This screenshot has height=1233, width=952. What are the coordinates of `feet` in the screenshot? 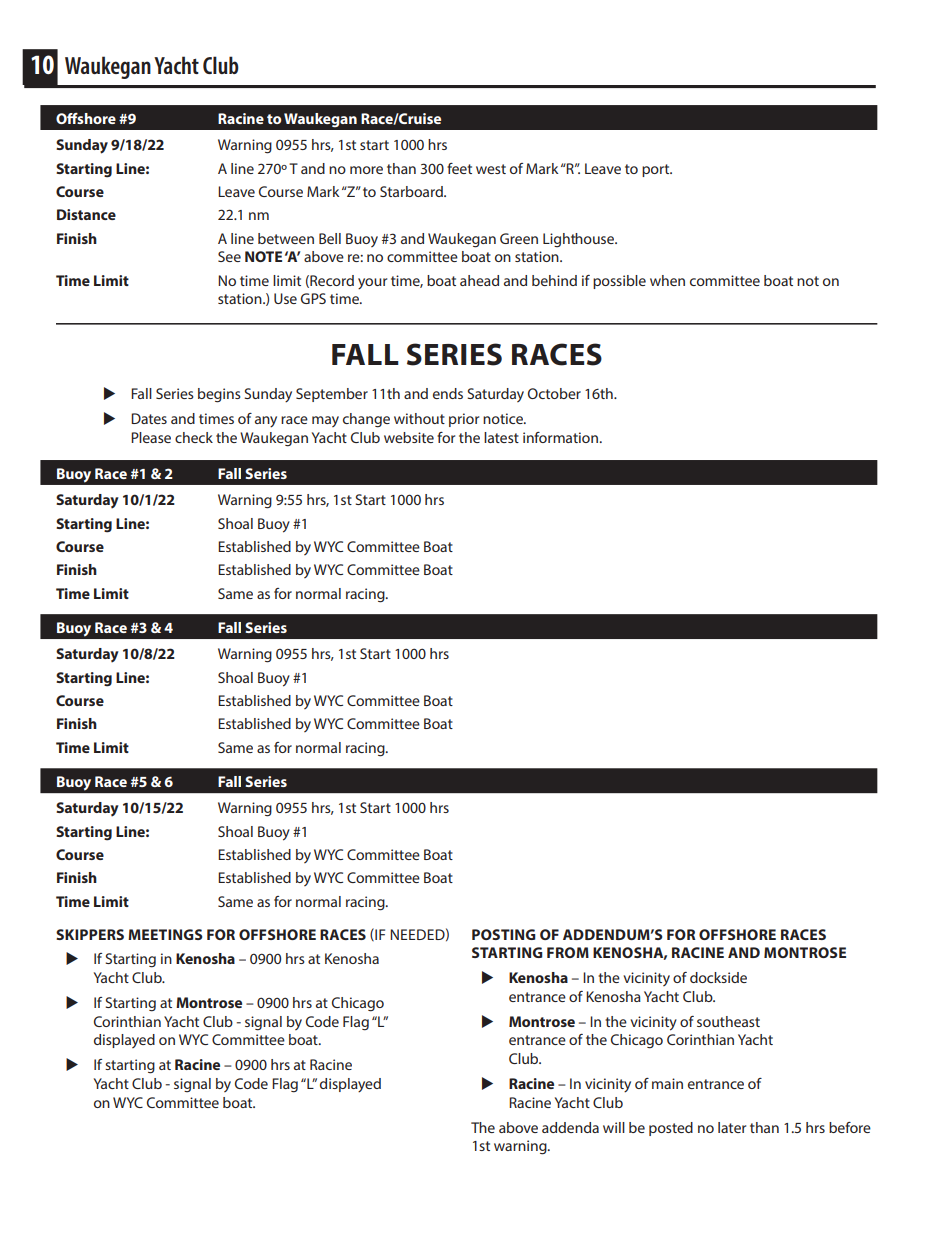 It's located at (459, 168).
